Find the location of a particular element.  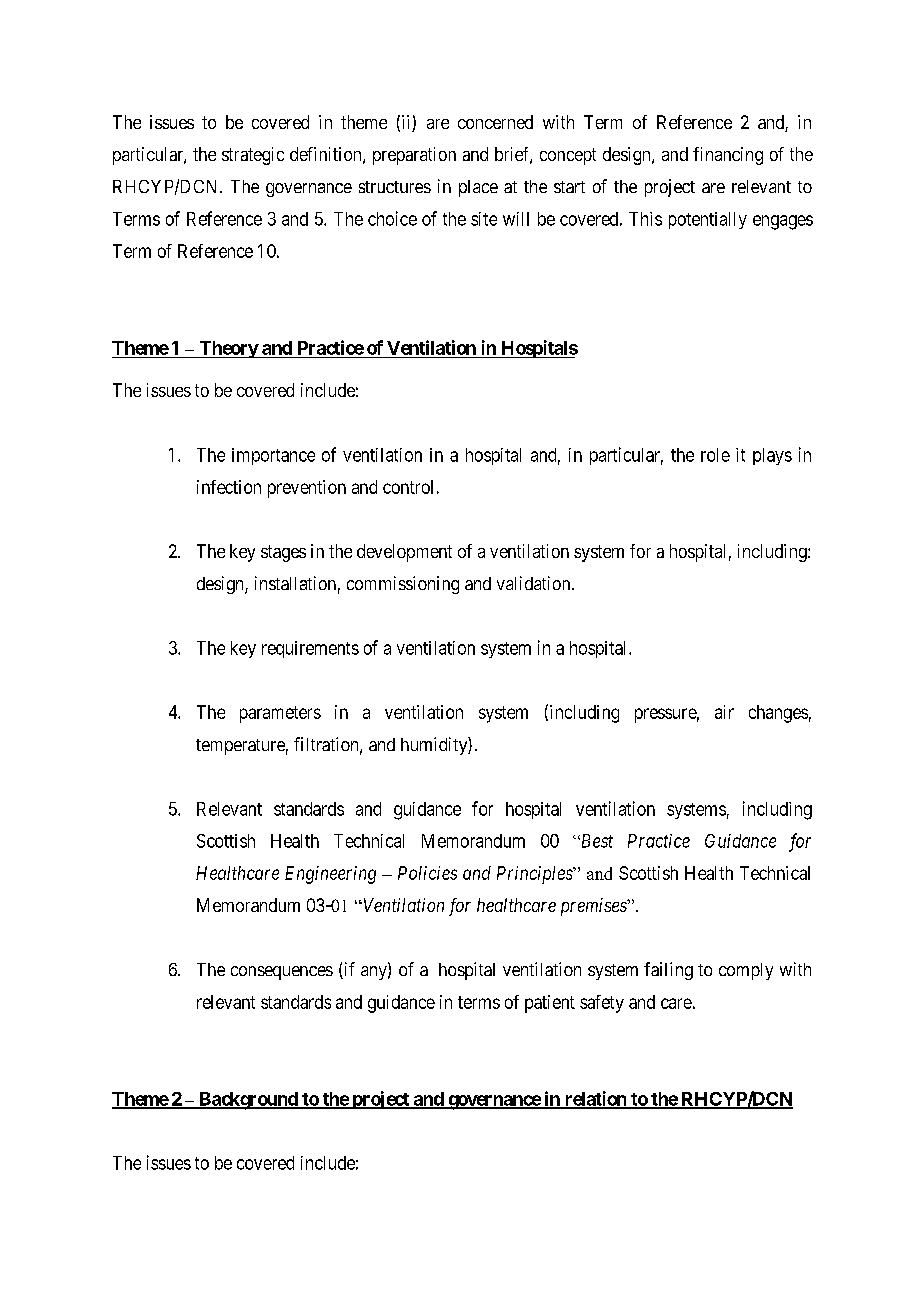

Theory is located at coordinates (228, 349).
